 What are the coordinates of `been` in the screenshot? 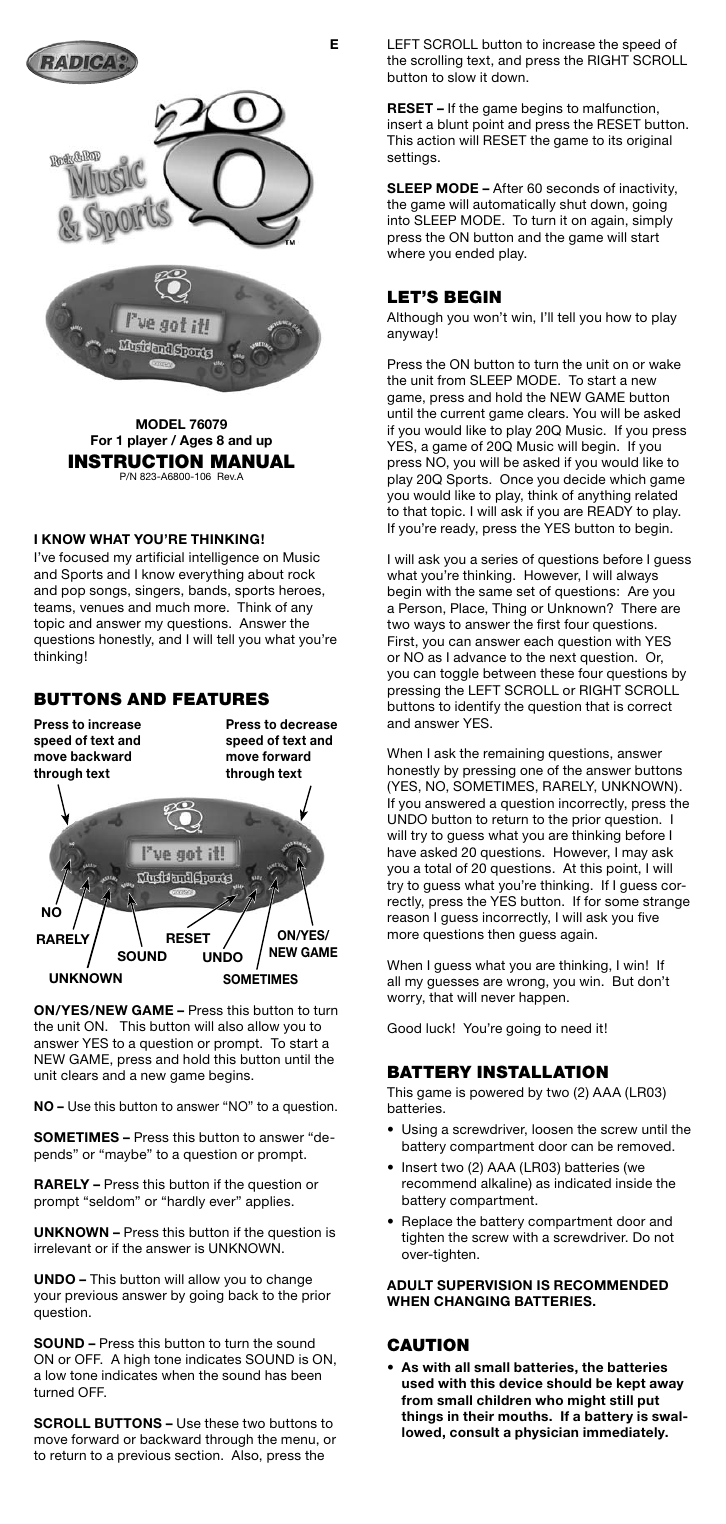 It's located at (306, 1375).
